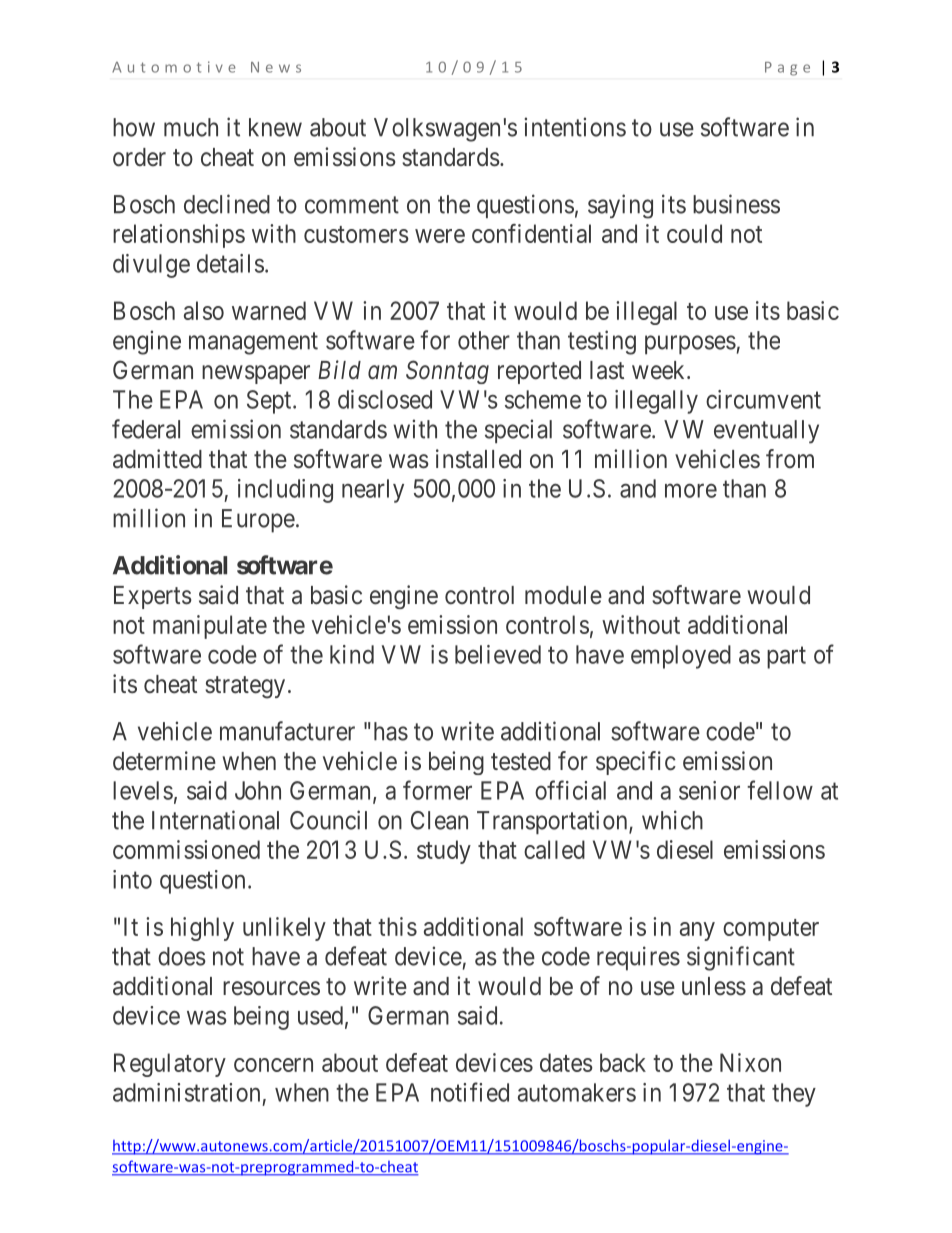  What do you see at coordinates (681, 657) in the screenshot?
I see `employed` at bounding box center [681, 657].
